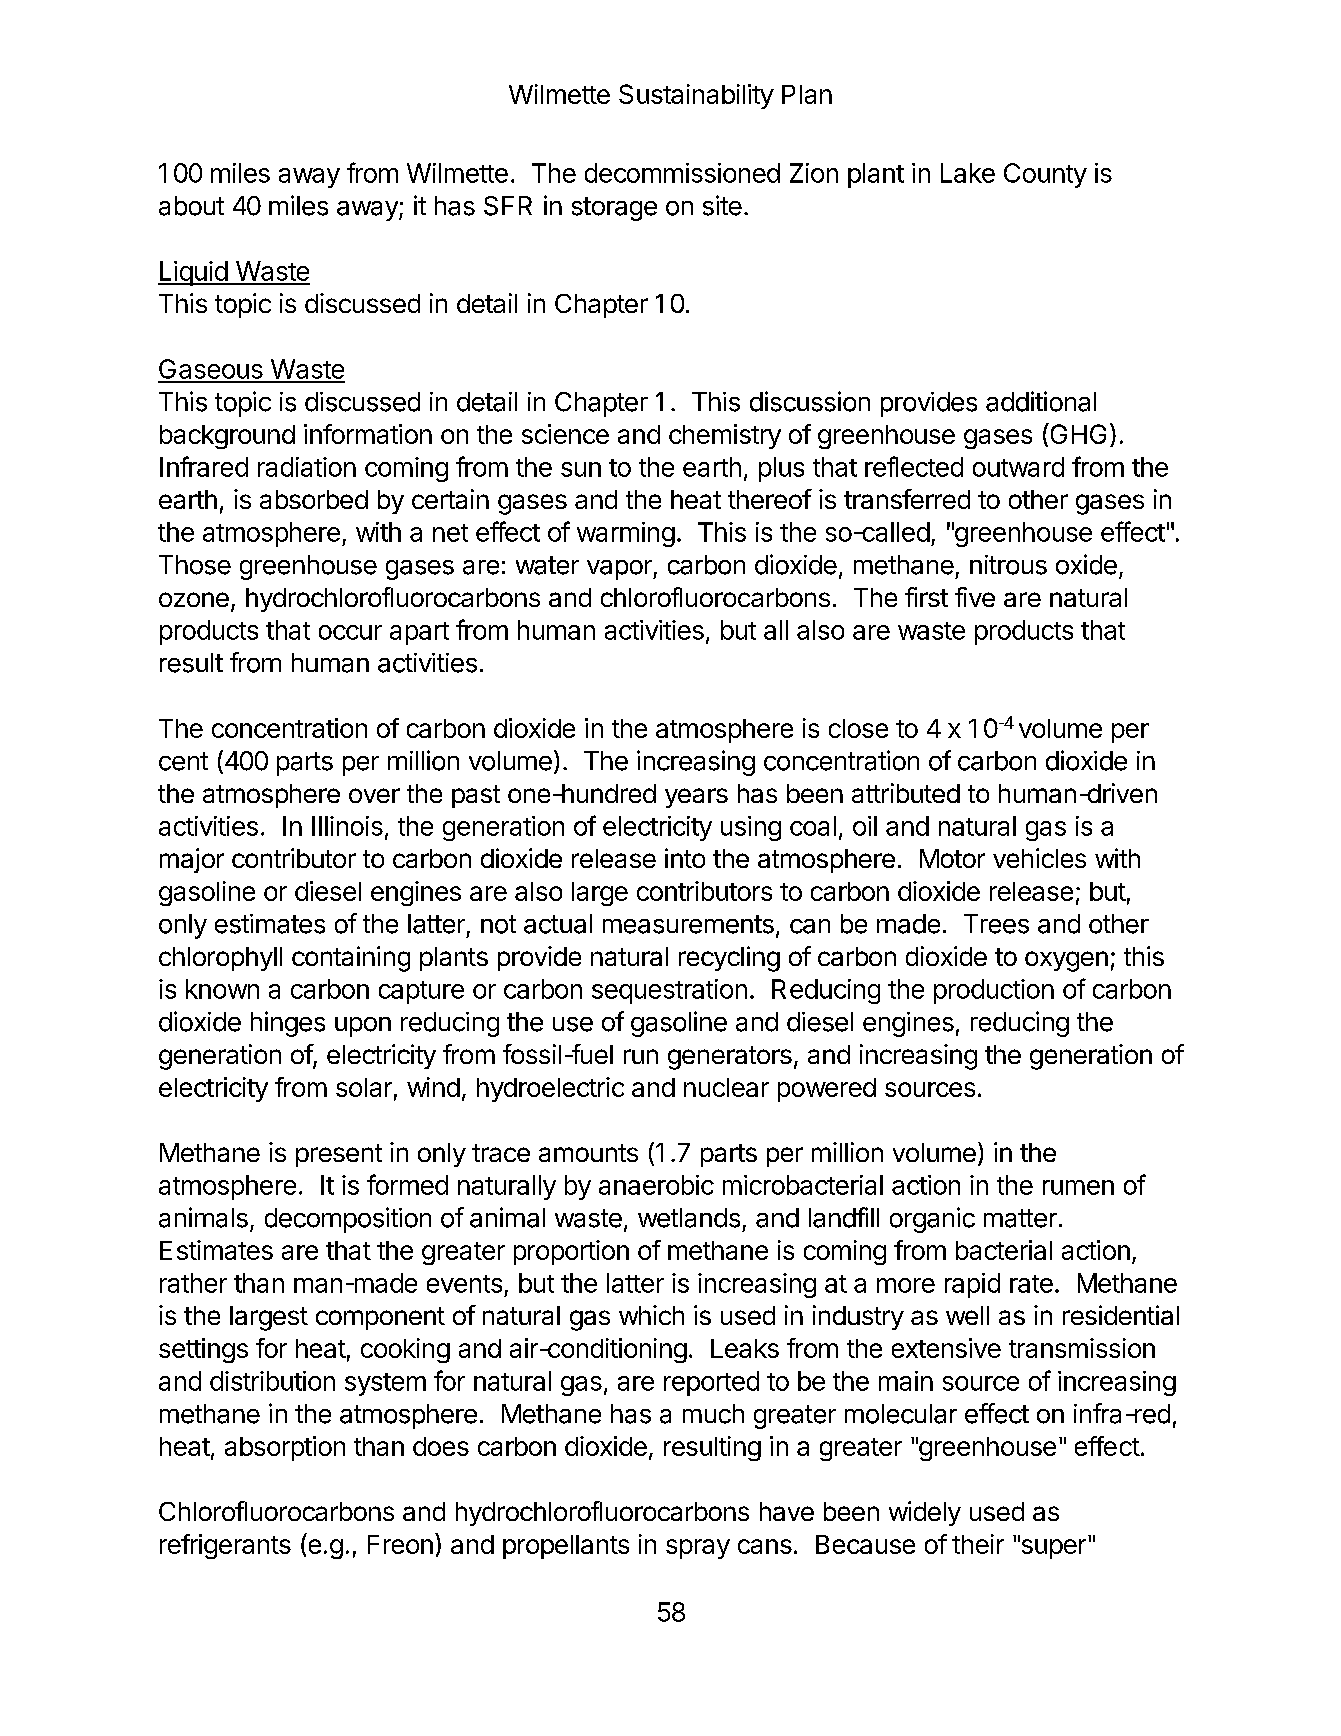  What do you see at coordinates (285, 1448) in the screenshot?
I see `absorption` at bounding box center [285, 1448].
